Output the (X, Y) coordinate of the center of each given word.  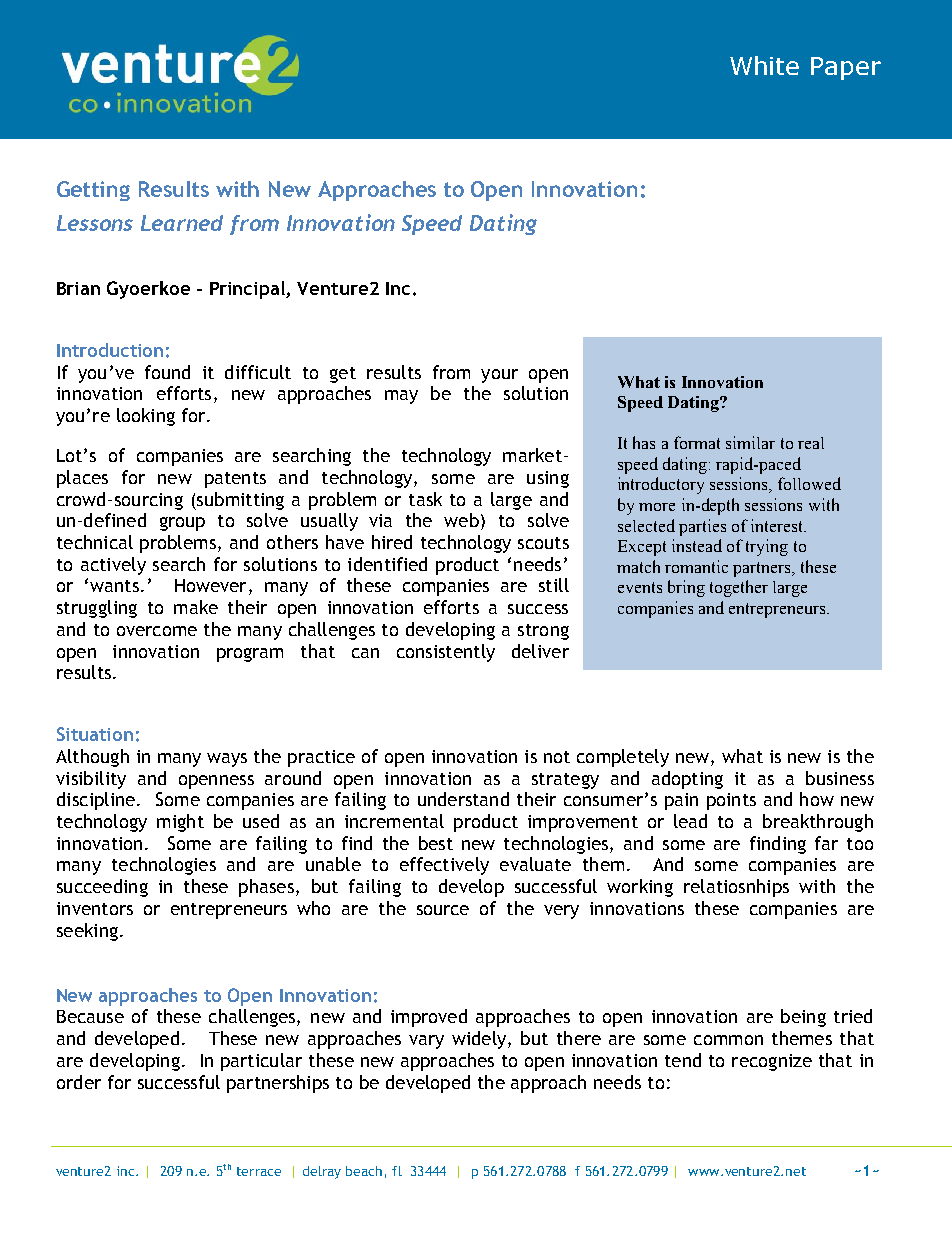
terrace (259, 1171)
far (826, 843)
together (739, 588)
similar (750, 442)
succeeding (102, 888)
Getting (93, 191)
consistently (446, 653)
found (167, 372)
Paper (846, 68)
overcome (157, 631)
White (764, 65)
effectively (444, 866)
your (499, 376)
